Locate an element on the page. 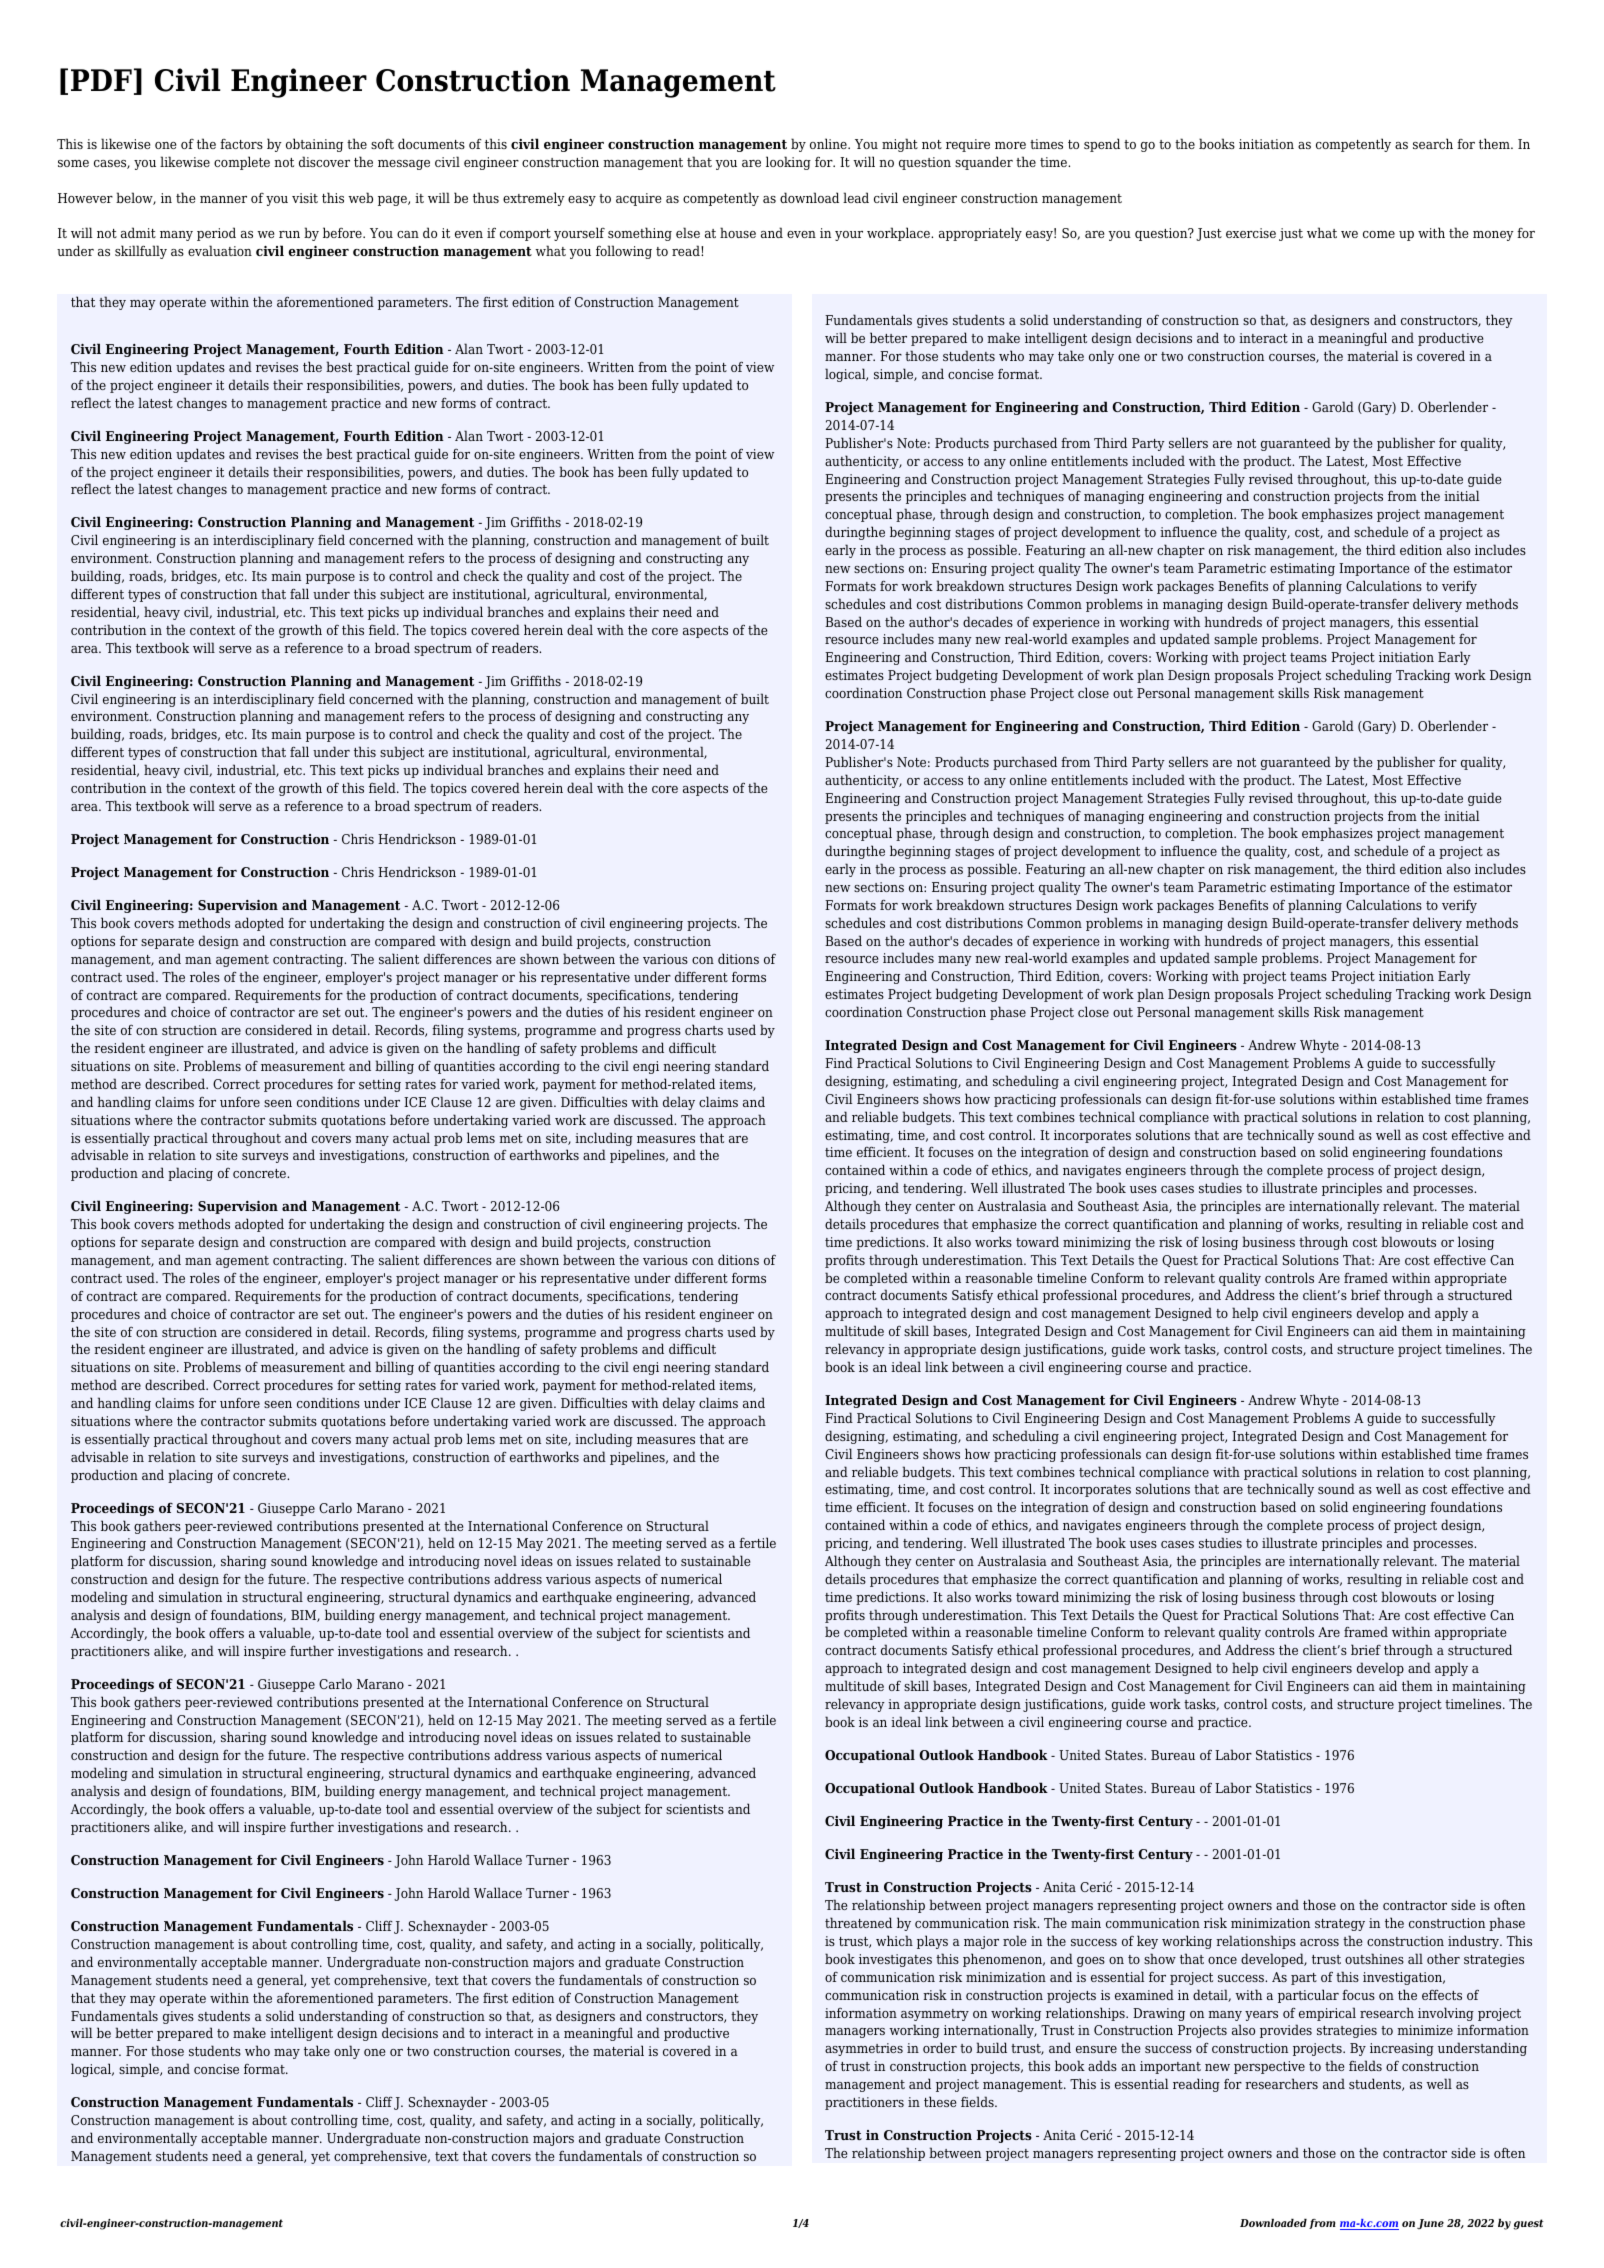 The image size is (1604, 2268). house is located at coordinates (738, 232).
